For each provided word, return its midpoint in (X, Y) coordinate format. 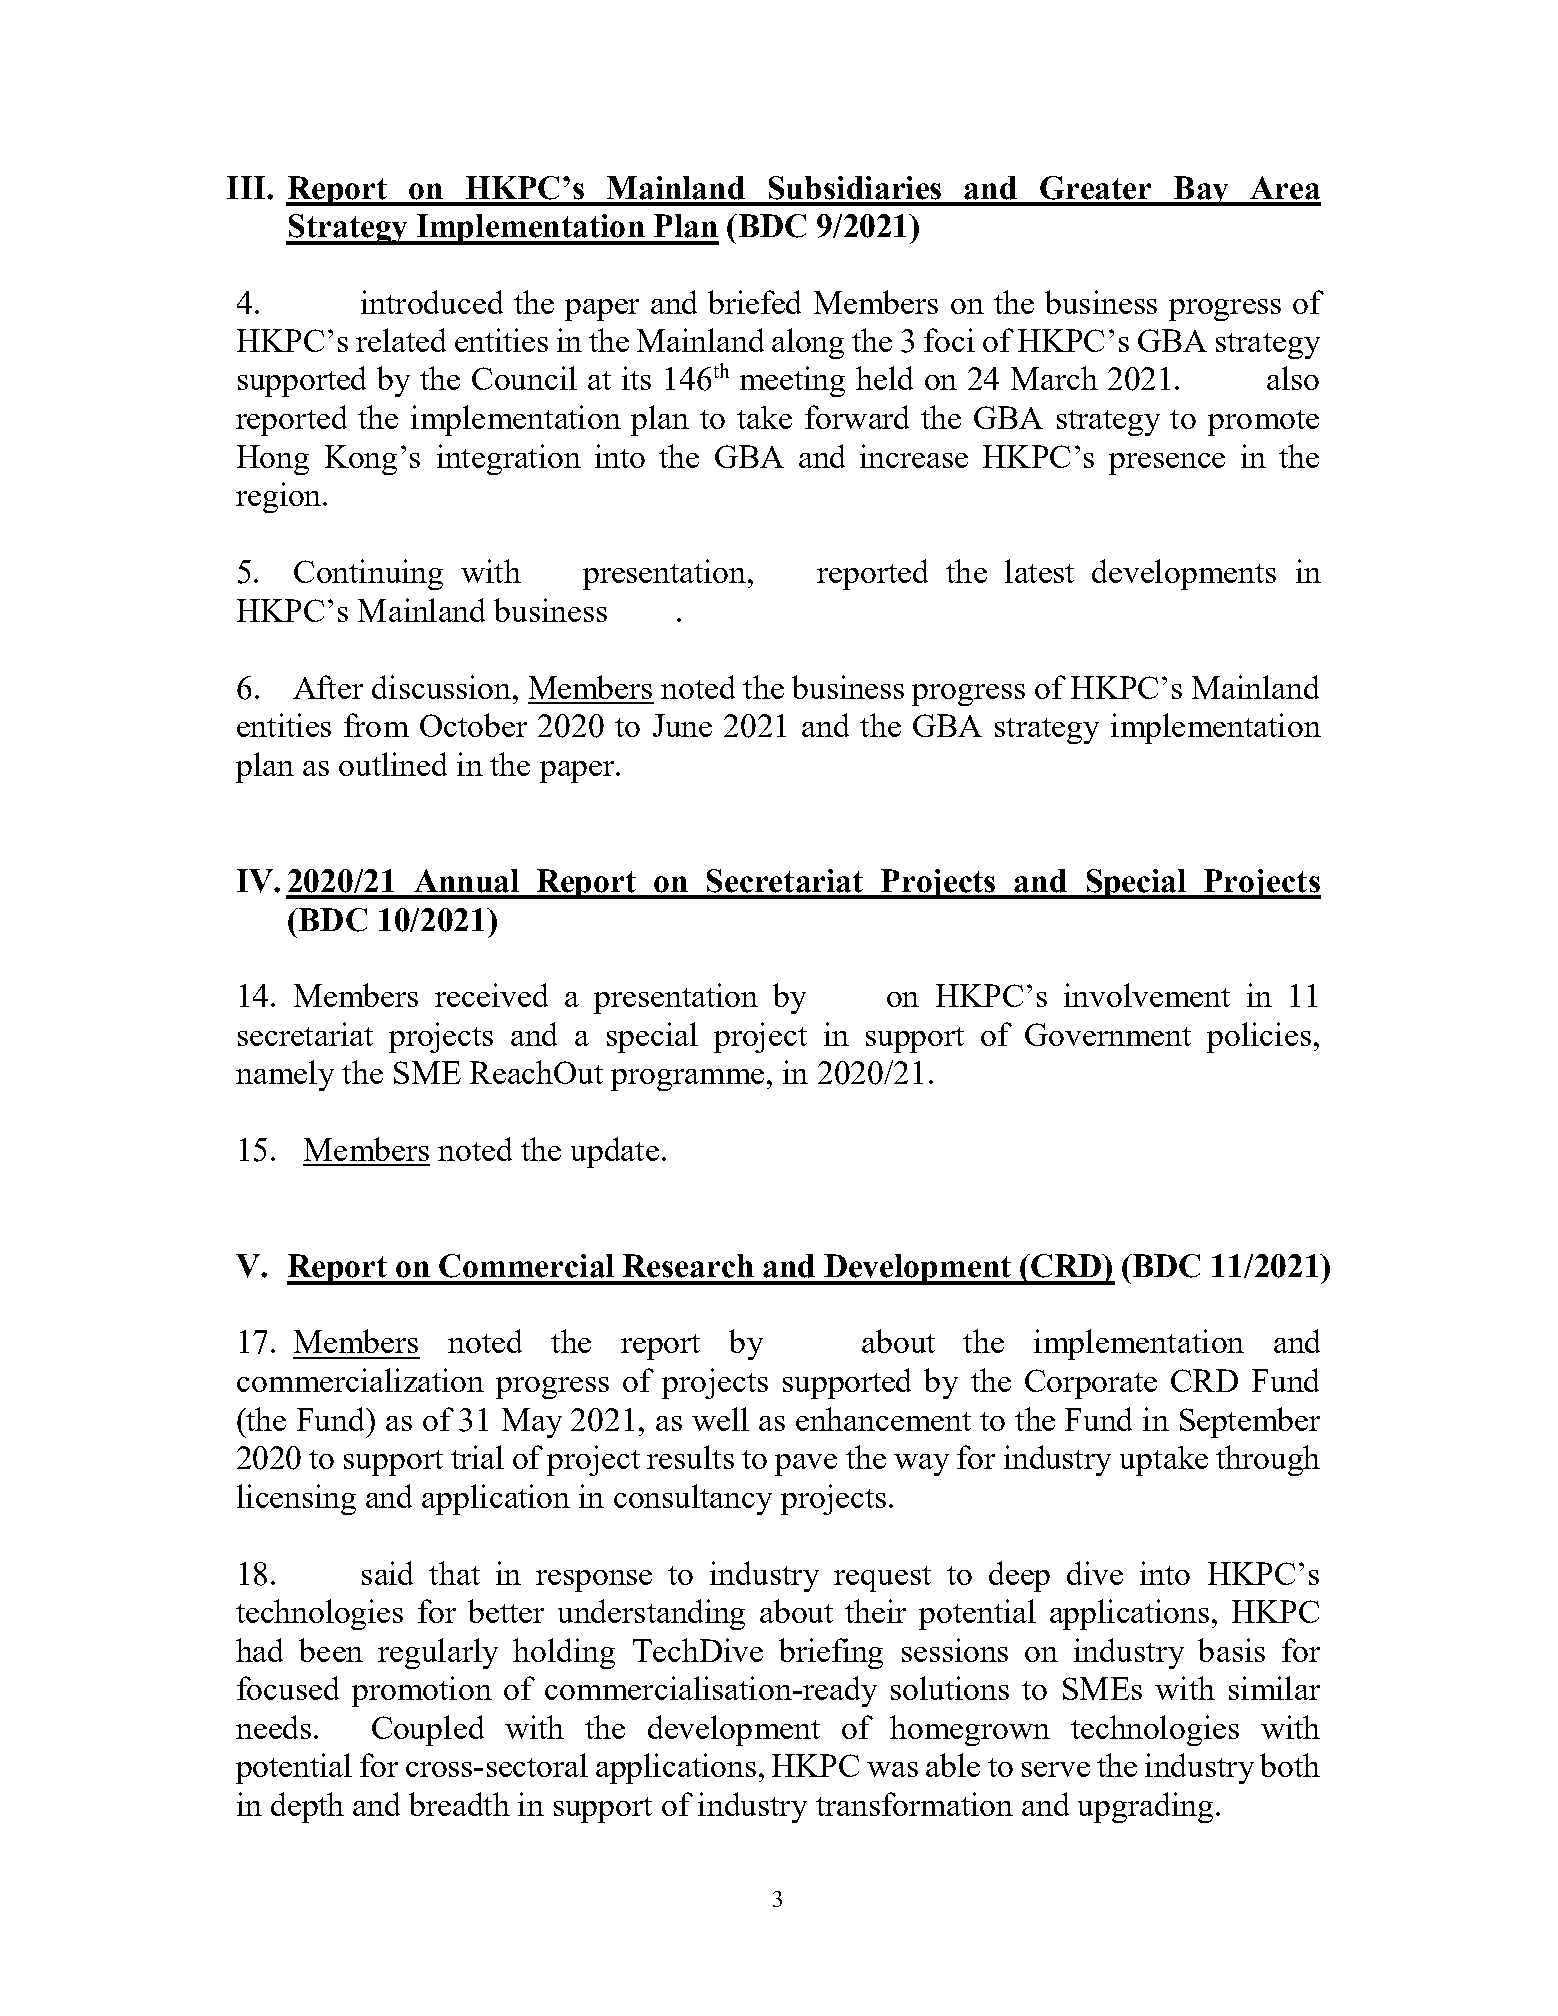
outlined (393, 764)
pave (806, 1465)
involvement (1147, 995)
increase (914, 456)
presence (1167, 464)
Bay (1201, 191)
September (1250, 1422)
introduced (432, 302)
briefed (754, 302)
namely (285, 1075)
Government (1108, 1034)
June (682, 725)
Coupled (428, 1730)
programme (687, 1080)
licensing (296, 1499)
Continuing (368, 574)
